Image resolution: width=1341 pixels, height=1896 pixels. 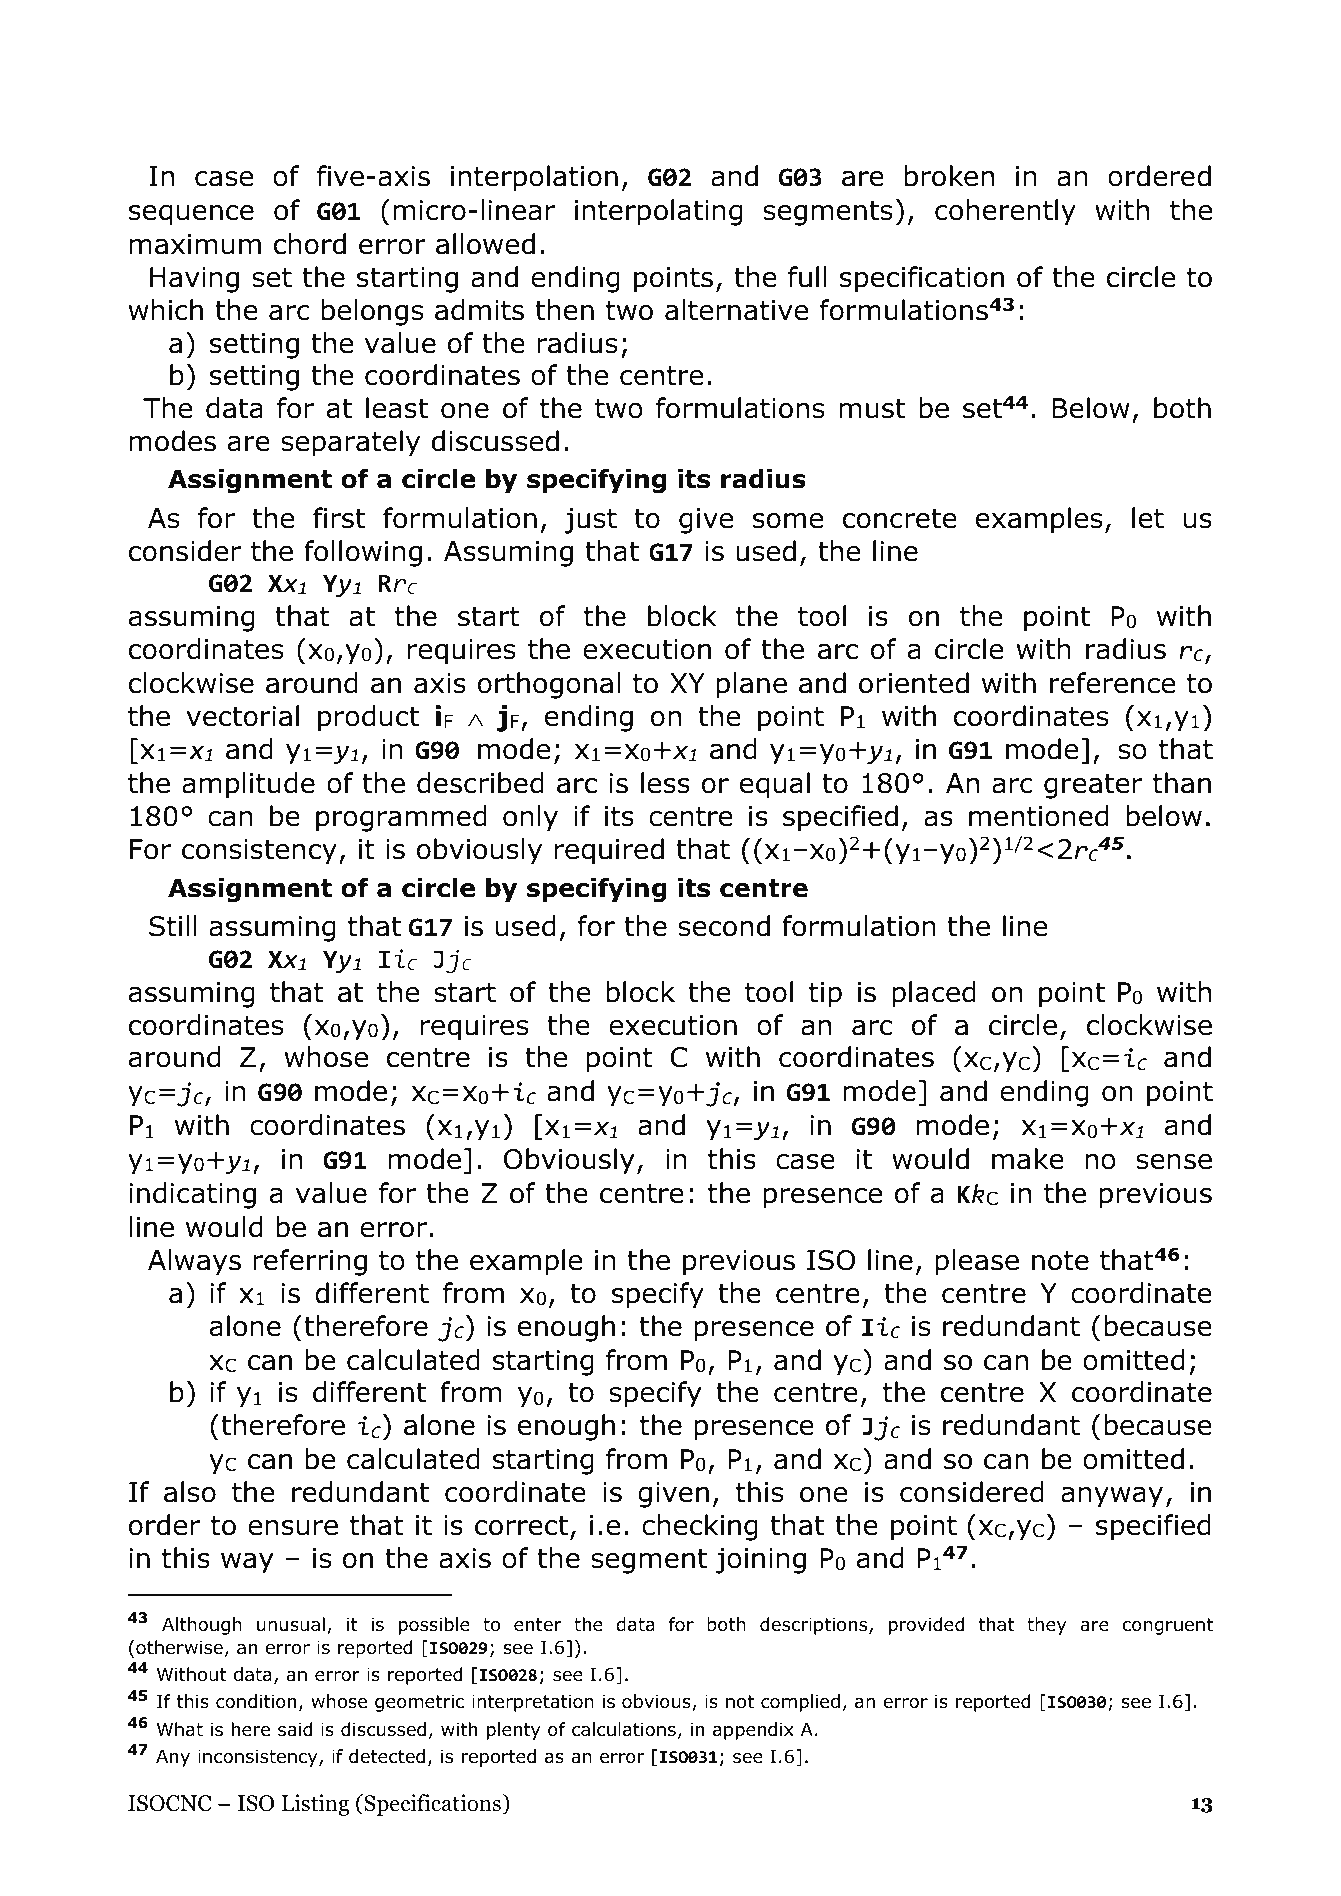 I want to click on checking, so click(x=700, y=1527).
